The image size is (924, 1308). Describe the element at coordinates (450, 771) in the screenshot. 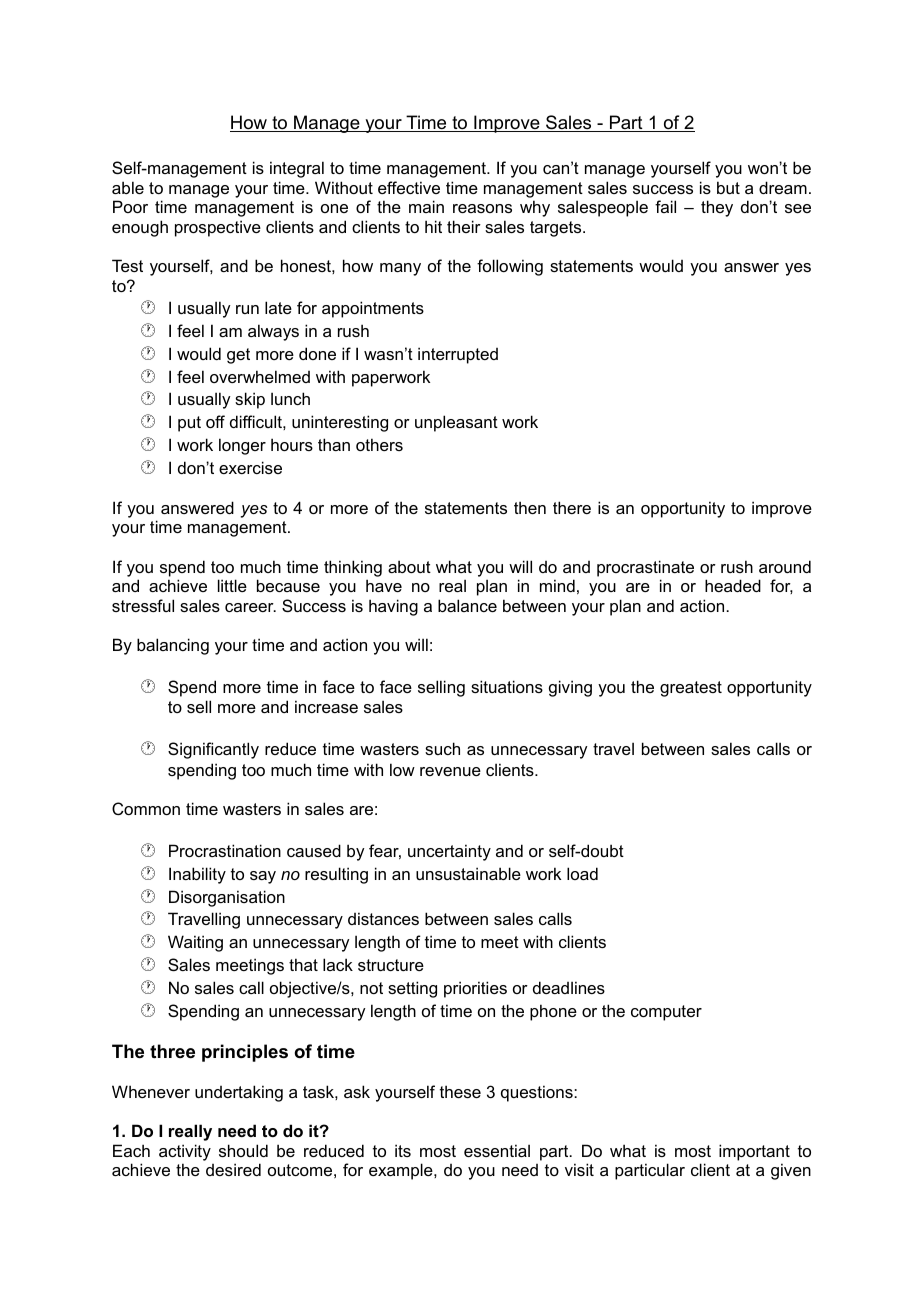

I see `revenue` at that location.
